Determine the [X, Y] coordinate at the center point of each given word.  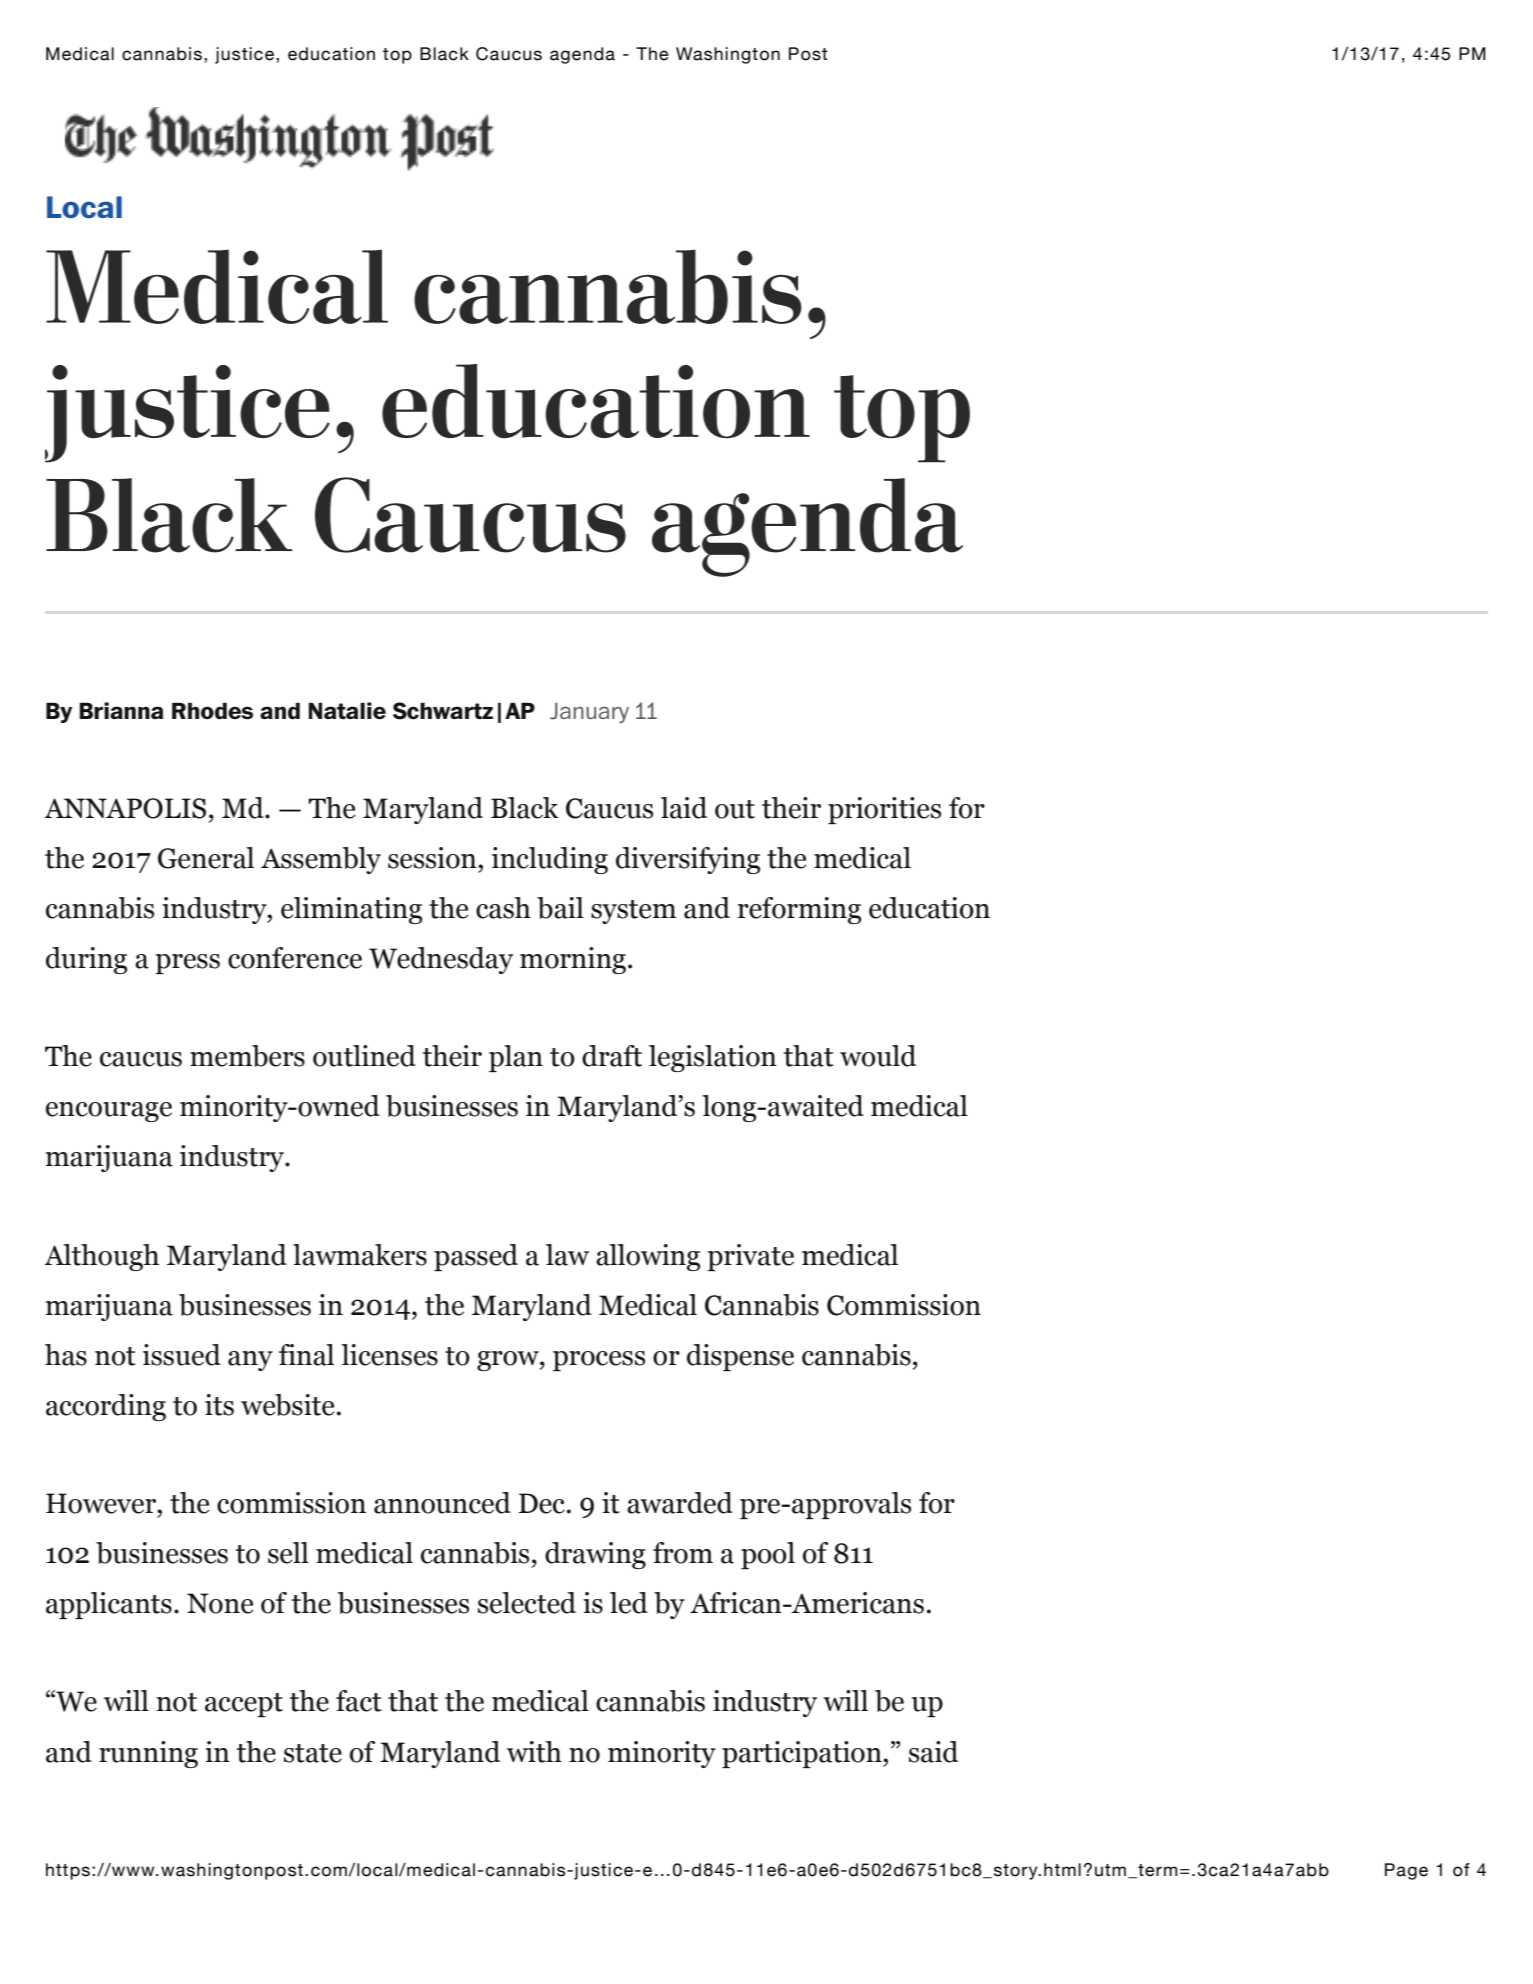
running [148, 1754]
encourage [109, 1112]
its [219, 1405]
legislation [713, 1058]
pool [768, 1555]
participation [803, 1754]
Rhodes [212, 711]
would [878, 1056]
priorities [884, 810]
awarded [680, 1503]
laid [684, 808]
